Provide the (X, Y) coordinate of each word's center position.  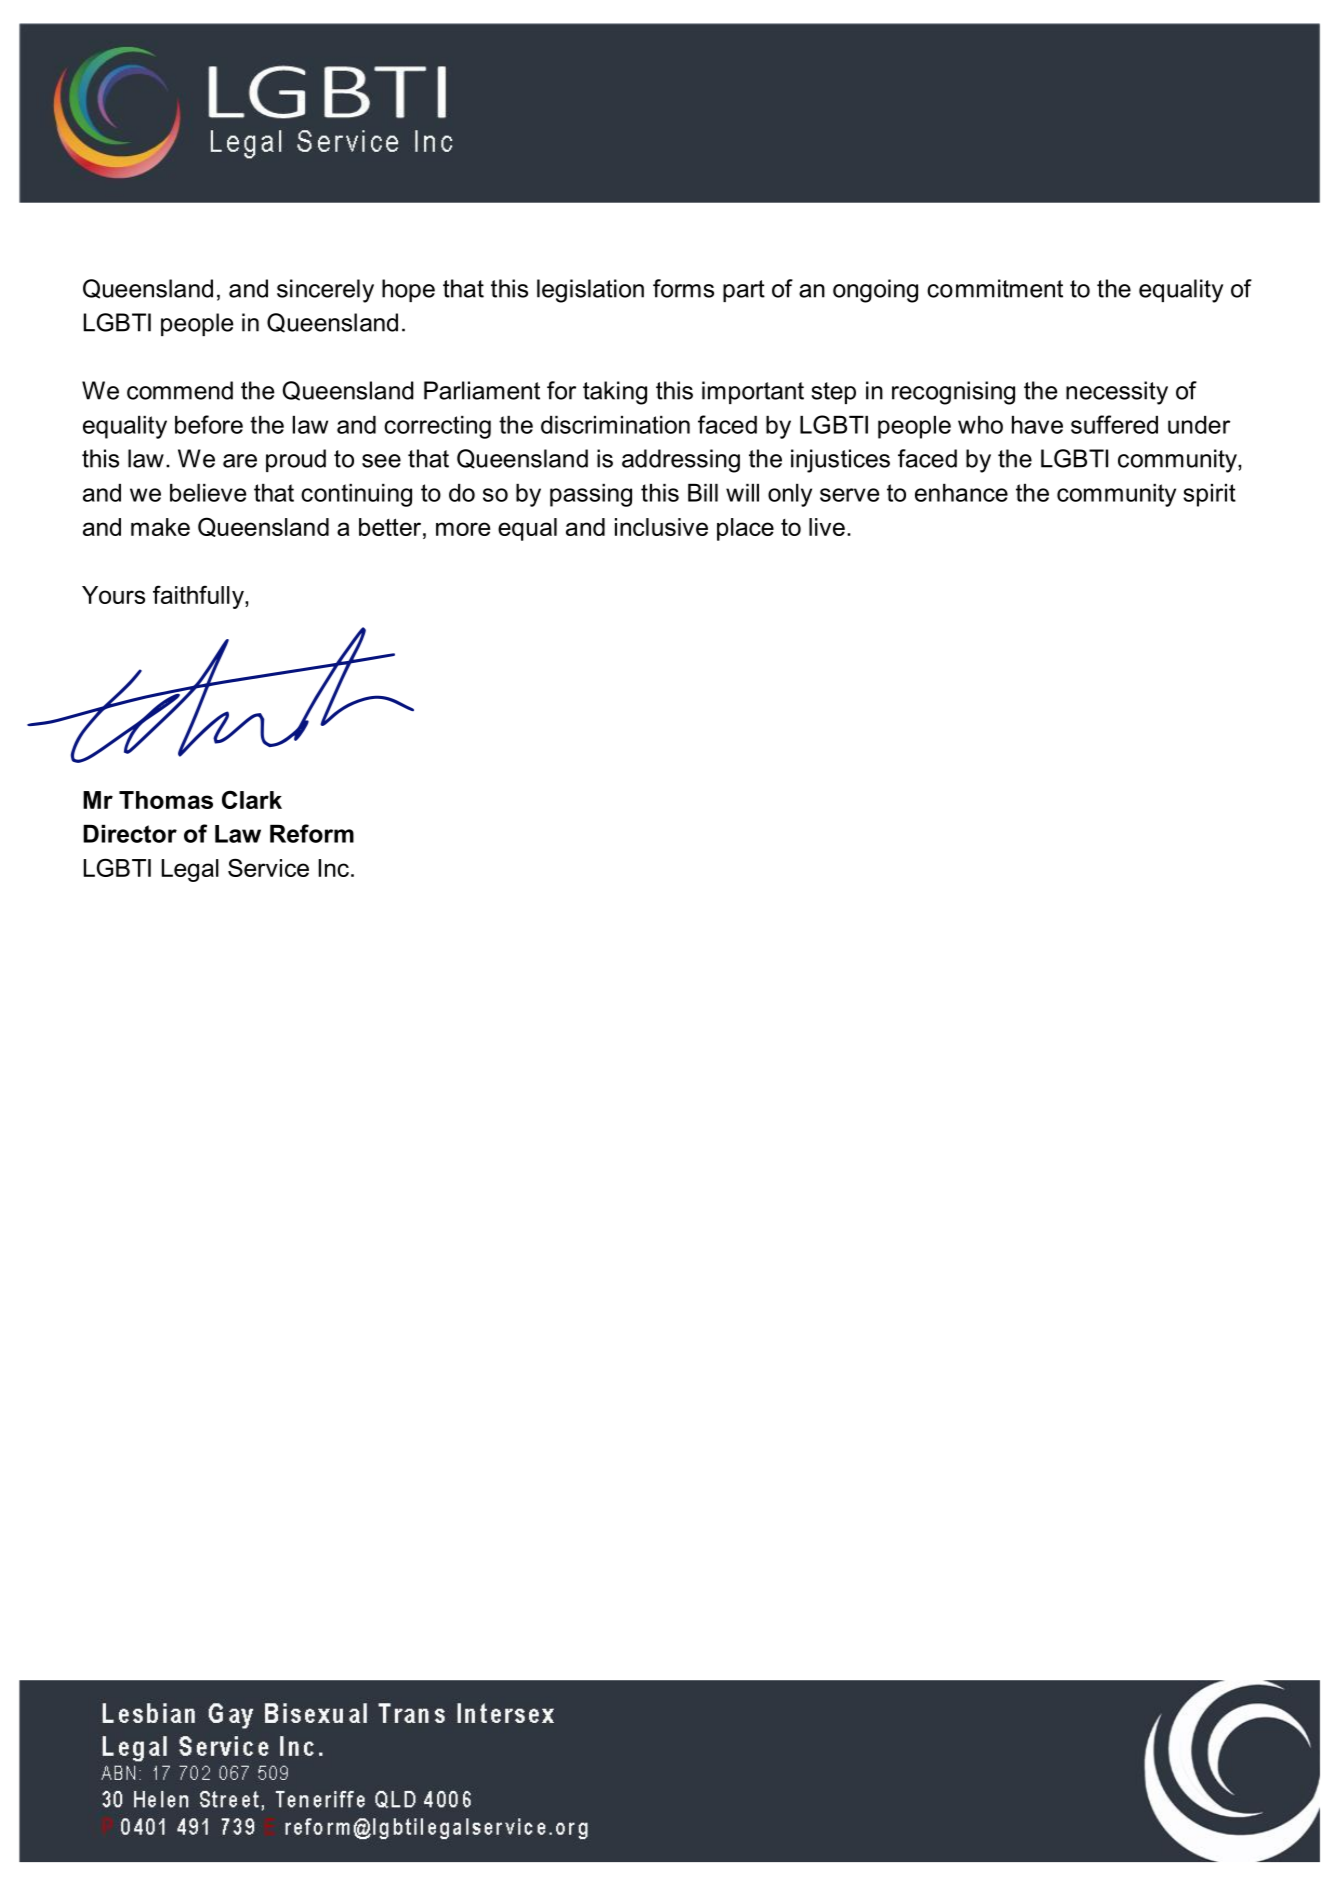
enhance (961, 493)
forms (683, 288)
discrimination (615, 425)
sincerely (325, 291)
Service (268, 867)
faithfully (199, 597)
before (209, 424)
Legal (190, 870)
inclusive (661, 527)
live (827, 527)
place (745, 529)
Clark (252, 799)
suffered (1114, 424)
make (160, 527)
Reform (312, 833)
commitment (995, 288)
